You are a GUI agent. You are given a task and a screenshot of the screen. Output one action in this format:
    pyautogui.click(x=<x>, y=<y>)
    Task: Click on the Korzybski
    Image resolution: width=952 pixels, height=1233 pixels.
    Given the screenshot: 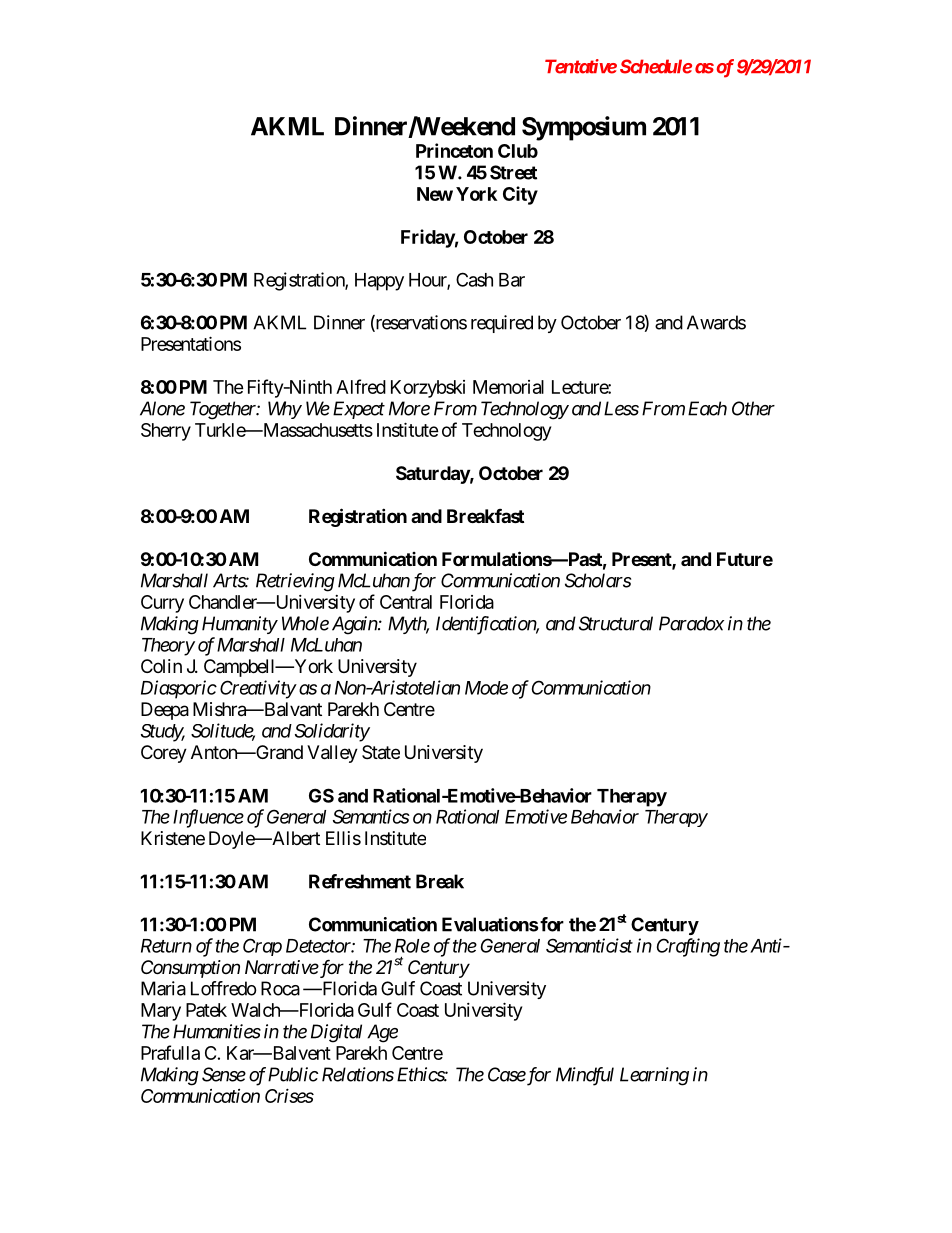 What is the action you would take?
    pyautogui.click(x=428, y=389)
